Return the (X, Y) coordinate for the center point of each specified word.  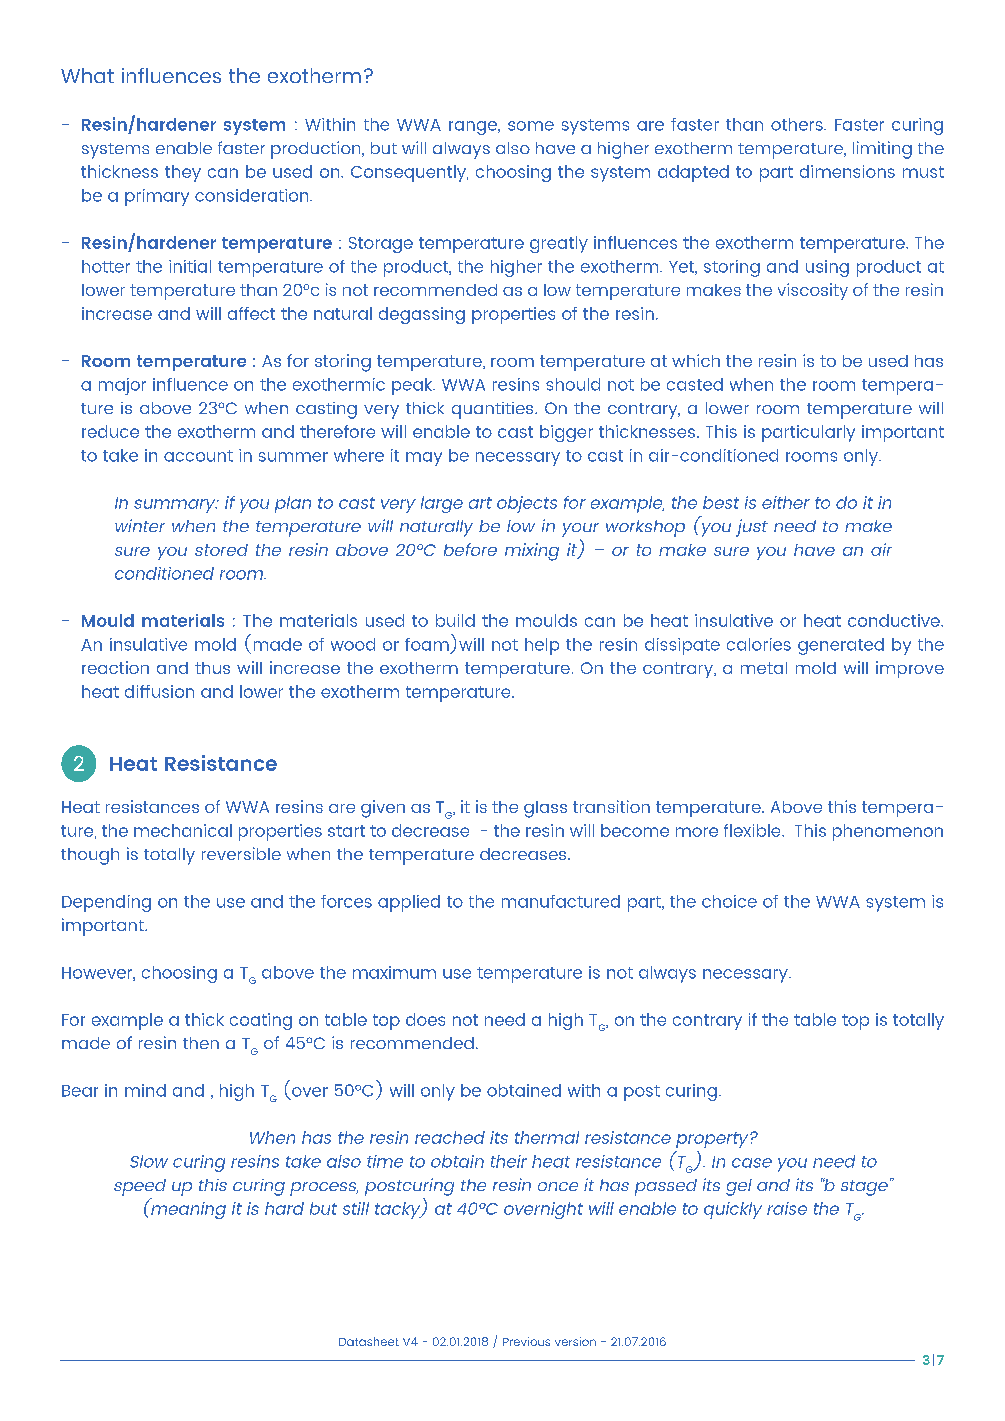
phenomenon (888, 832)
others (798, 124)
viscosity (813, 291)
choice (729, 901)
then (201, 1043)
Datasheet (369, 1341)
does (425, 1019)
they (183, 173)
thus (212, 668)
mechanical (183, 830)
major (122, 386)
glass (545, 809)
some (531, 126)
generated (841, 646)
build (455, 620)
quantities (494, 410)
